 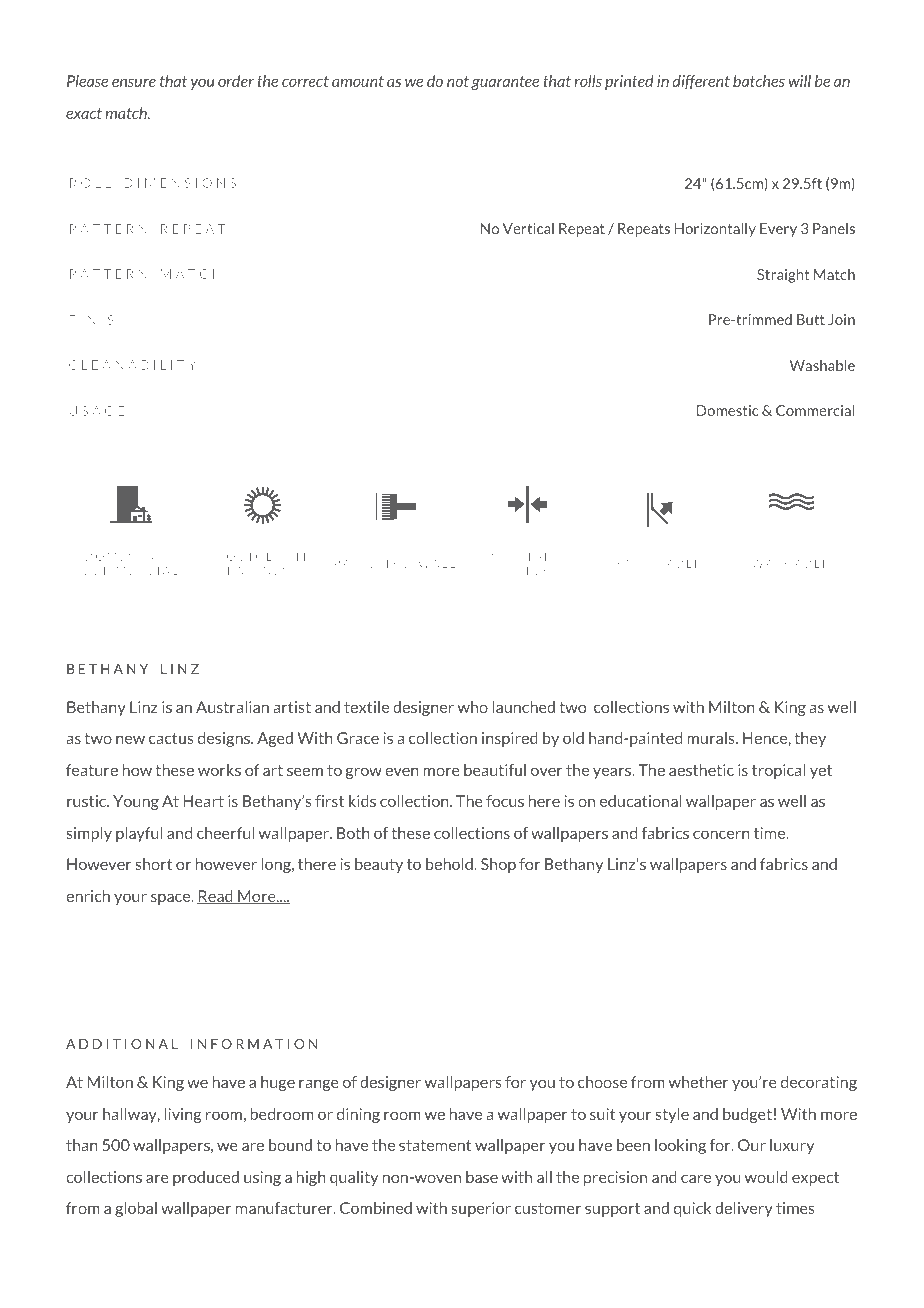 I want to click on USAGE, so click(x=97, y=411).
